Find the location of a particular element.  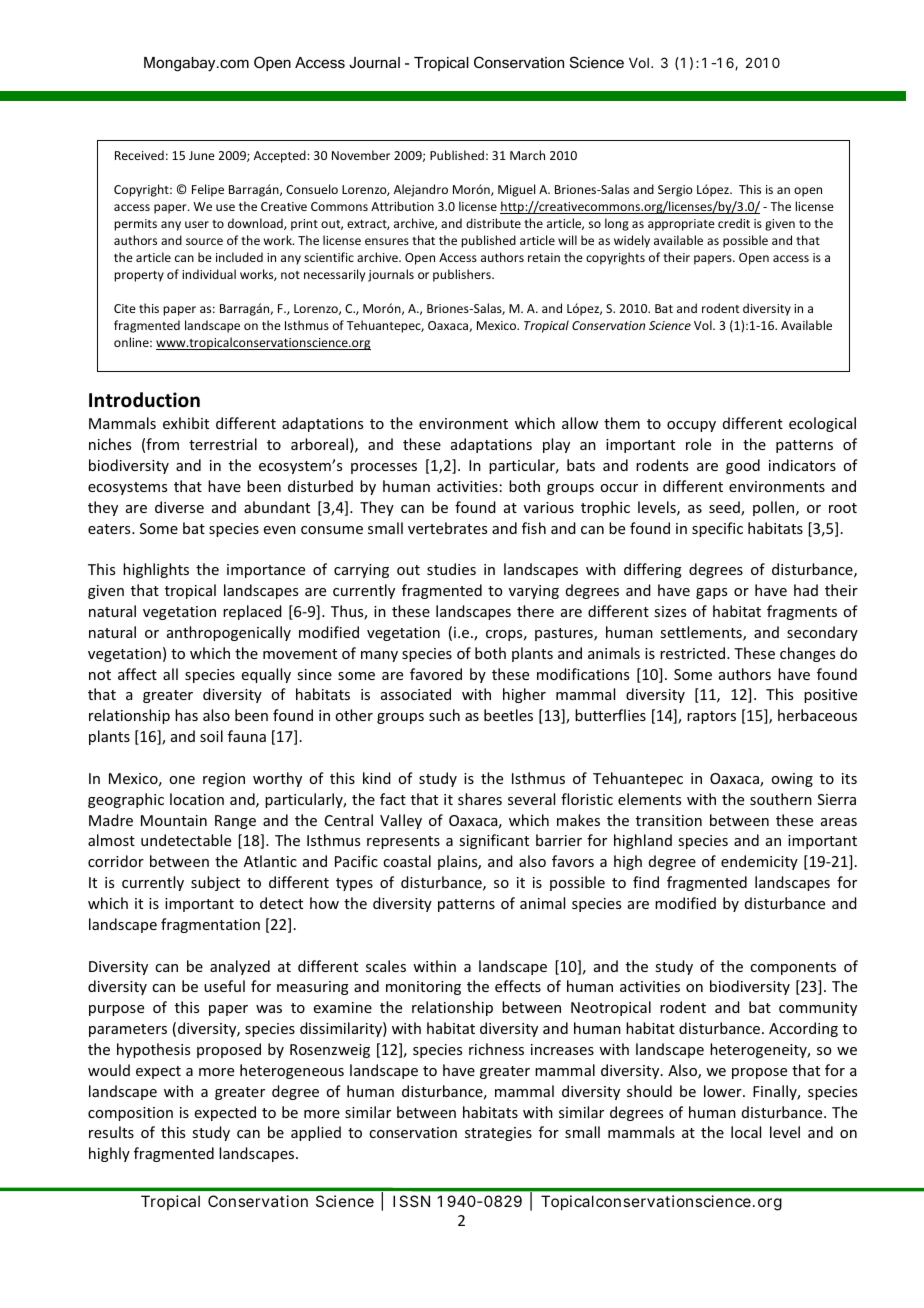

credit is located at coordinates (734, 223).
